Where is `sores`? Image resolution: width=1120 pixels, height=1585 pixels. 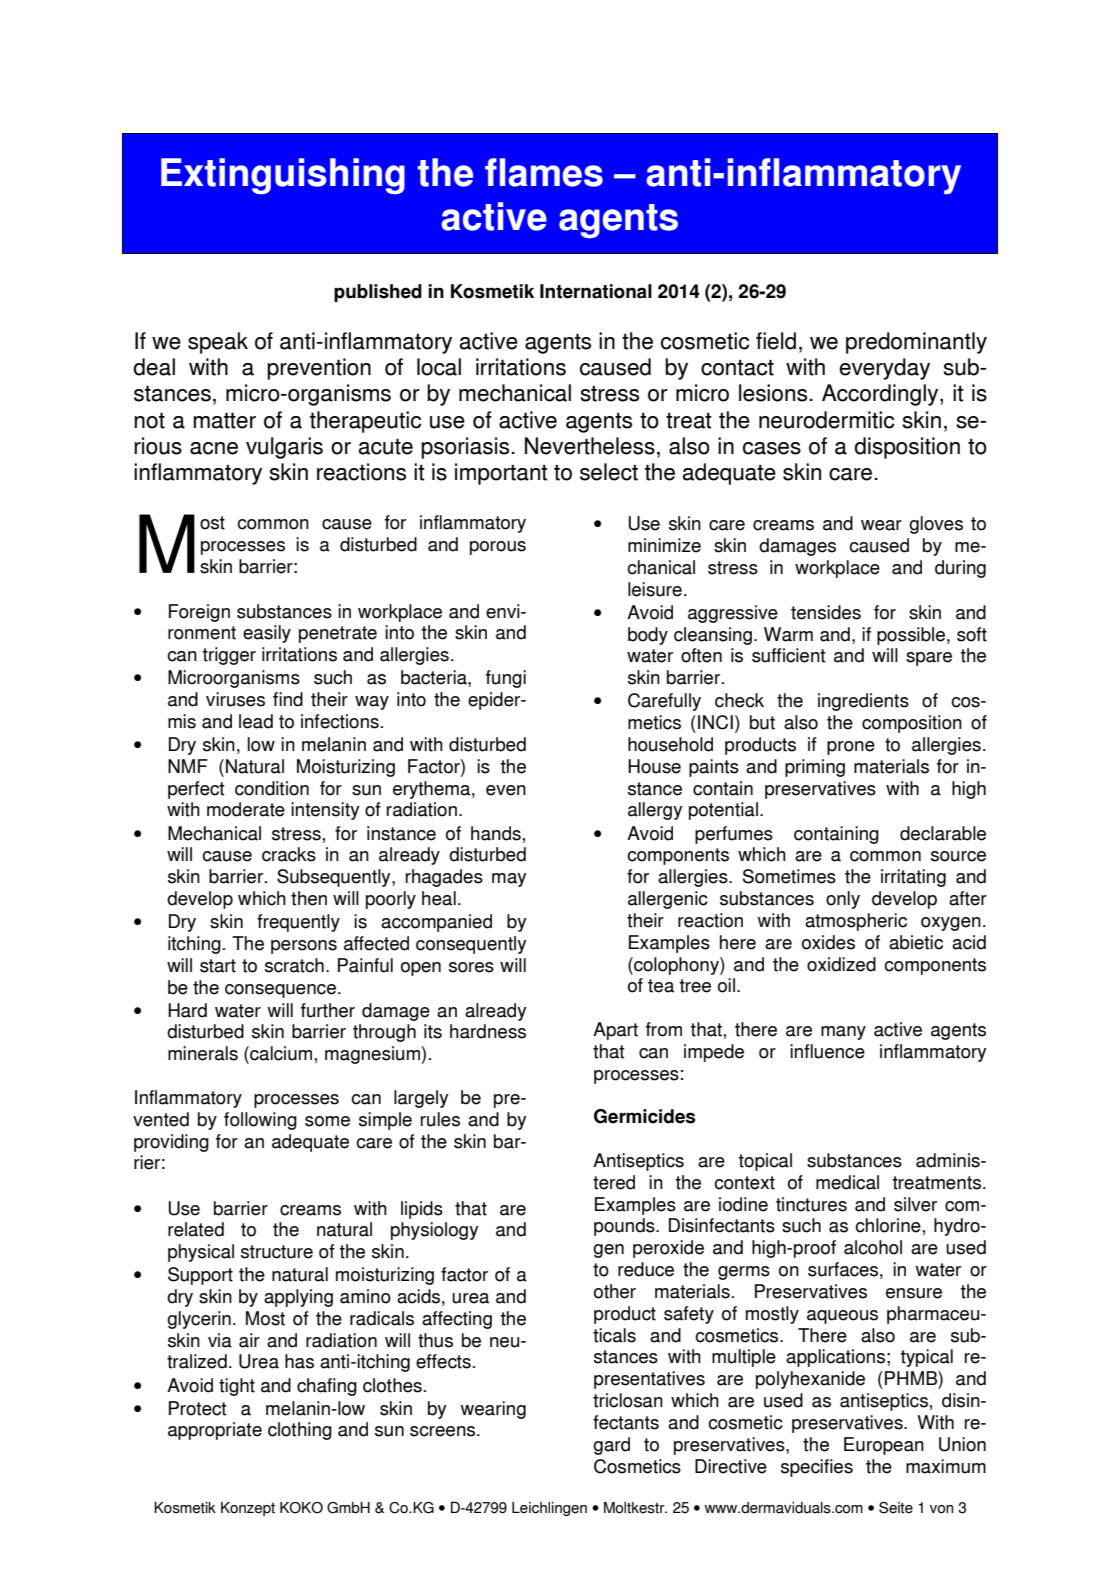
sores is located at coordinates (471, 967).
